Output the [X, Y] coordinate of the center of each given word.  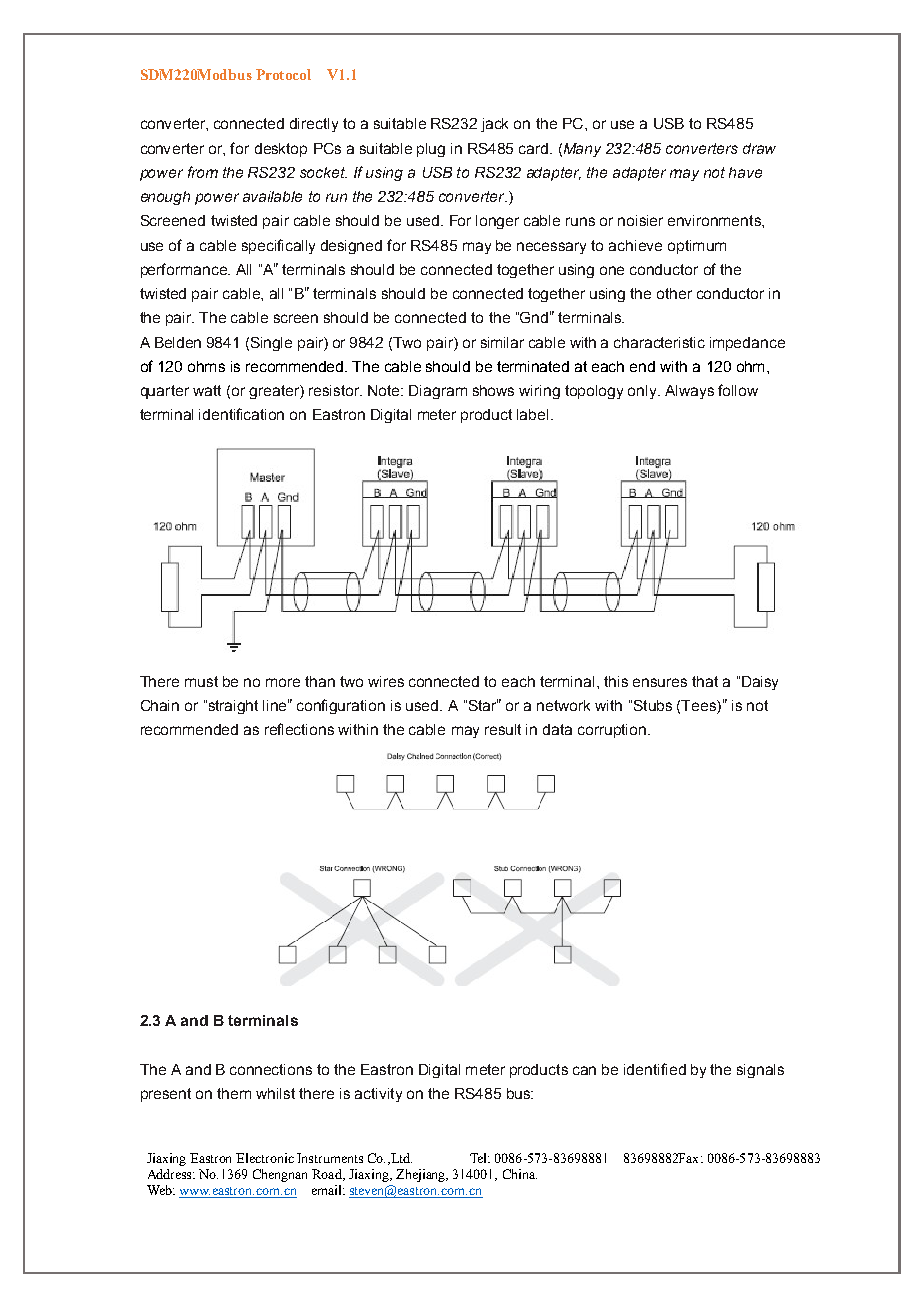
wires [386, 681]
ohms [206, 366]
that [705, 681]
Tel [480, 1158]
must [201, 681]
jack [494, 125]
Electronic [265, 1158]
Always [689, 392]
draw [759, 148]
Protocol [283, 74]
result [503, 729]
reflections [299, 729]
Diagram [438, 392]
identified [655, 1069]
